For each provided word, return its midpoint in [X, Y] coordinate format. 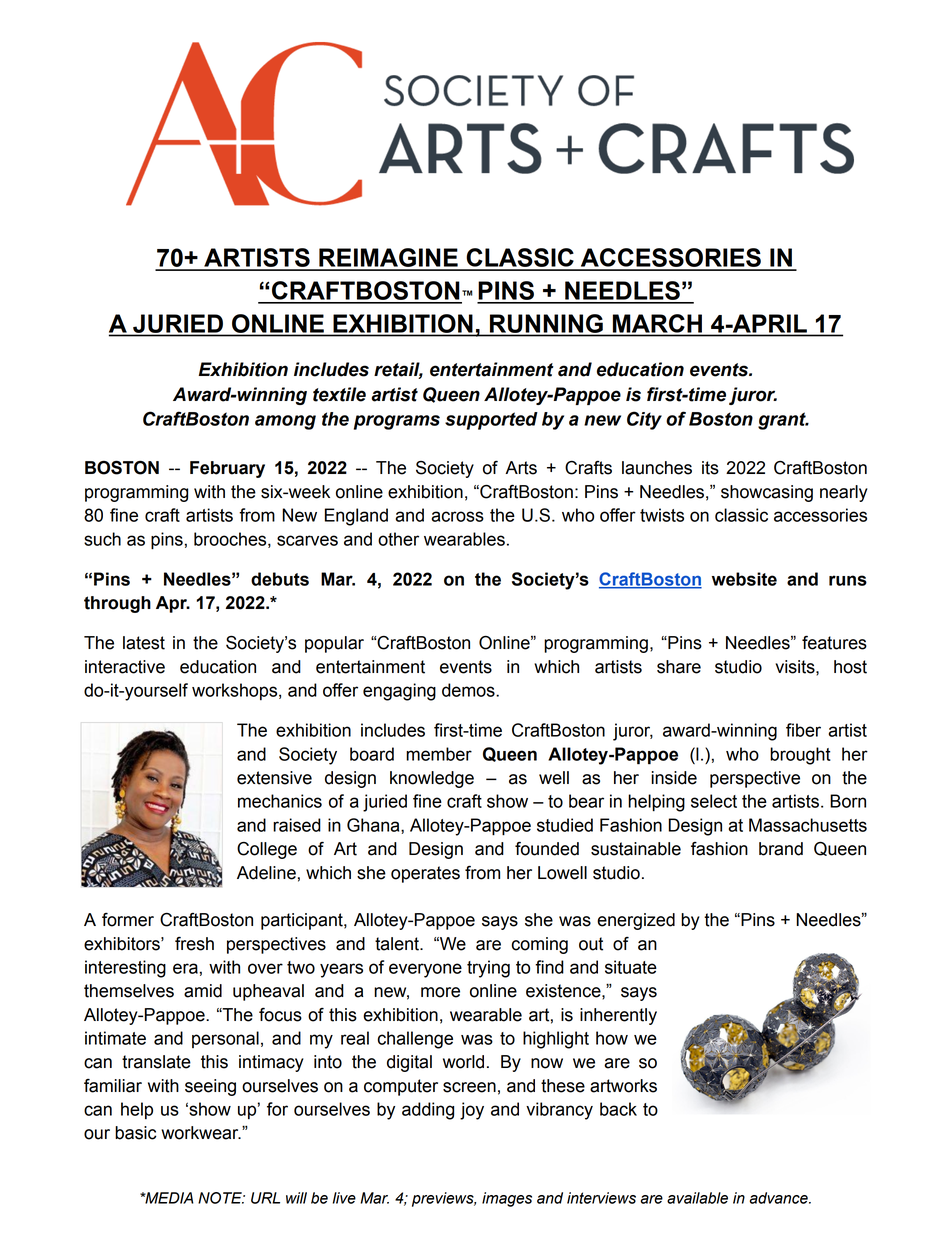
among [285, 422]
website [744, 579]
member [439, 754]
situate [631, 967]
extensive [274, 778]
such [102, 539]
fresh [194, 944]
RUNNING [546, 323]
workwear [201, 1133]
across [458, 516]
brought [800, 756]
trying [488, 969]
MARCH [657, 323]
